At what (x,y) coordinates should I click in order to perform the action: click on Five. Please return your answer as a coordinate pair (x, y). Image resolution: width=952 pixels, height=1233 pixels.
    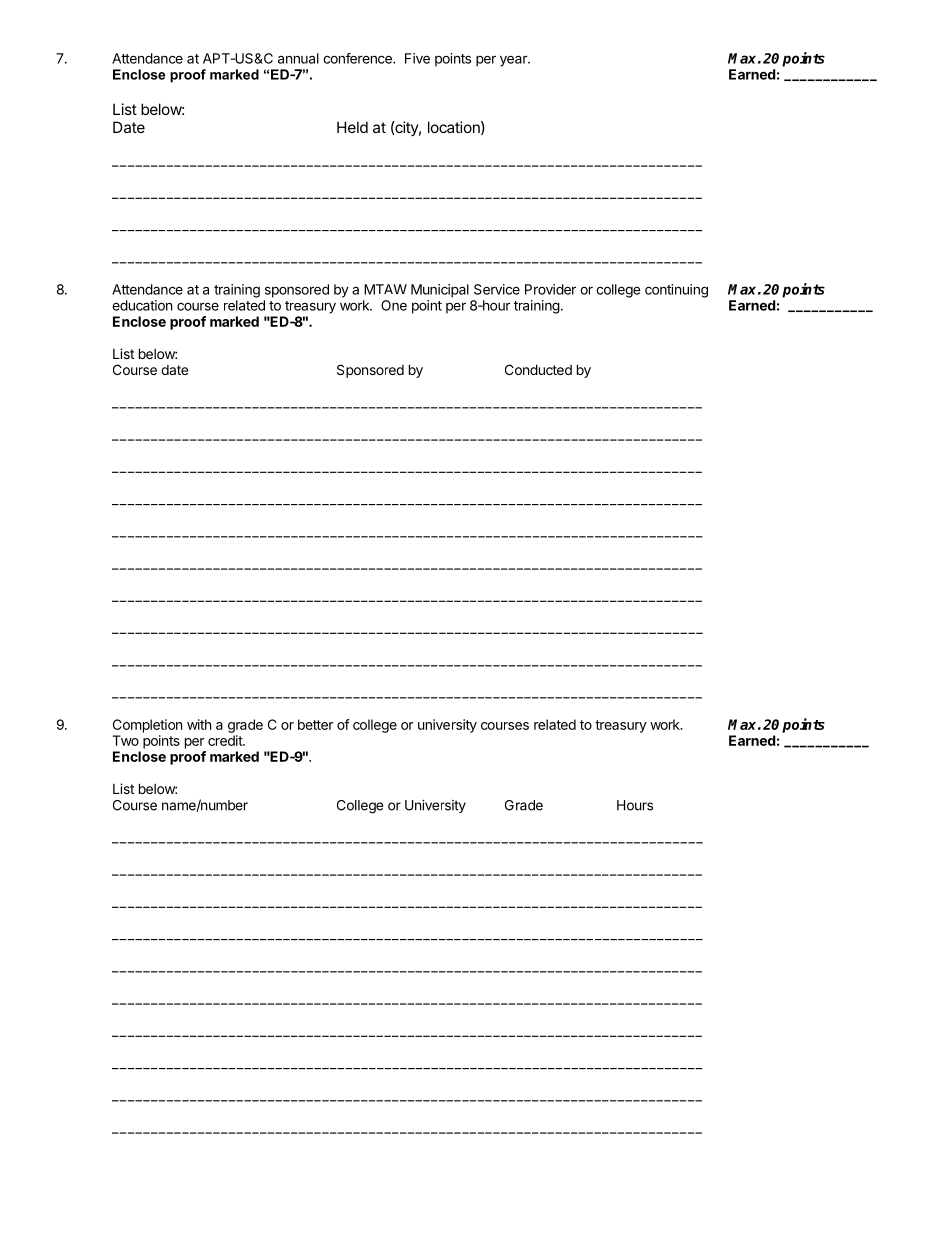
    Looking at the image, I should click on (417, 58).
